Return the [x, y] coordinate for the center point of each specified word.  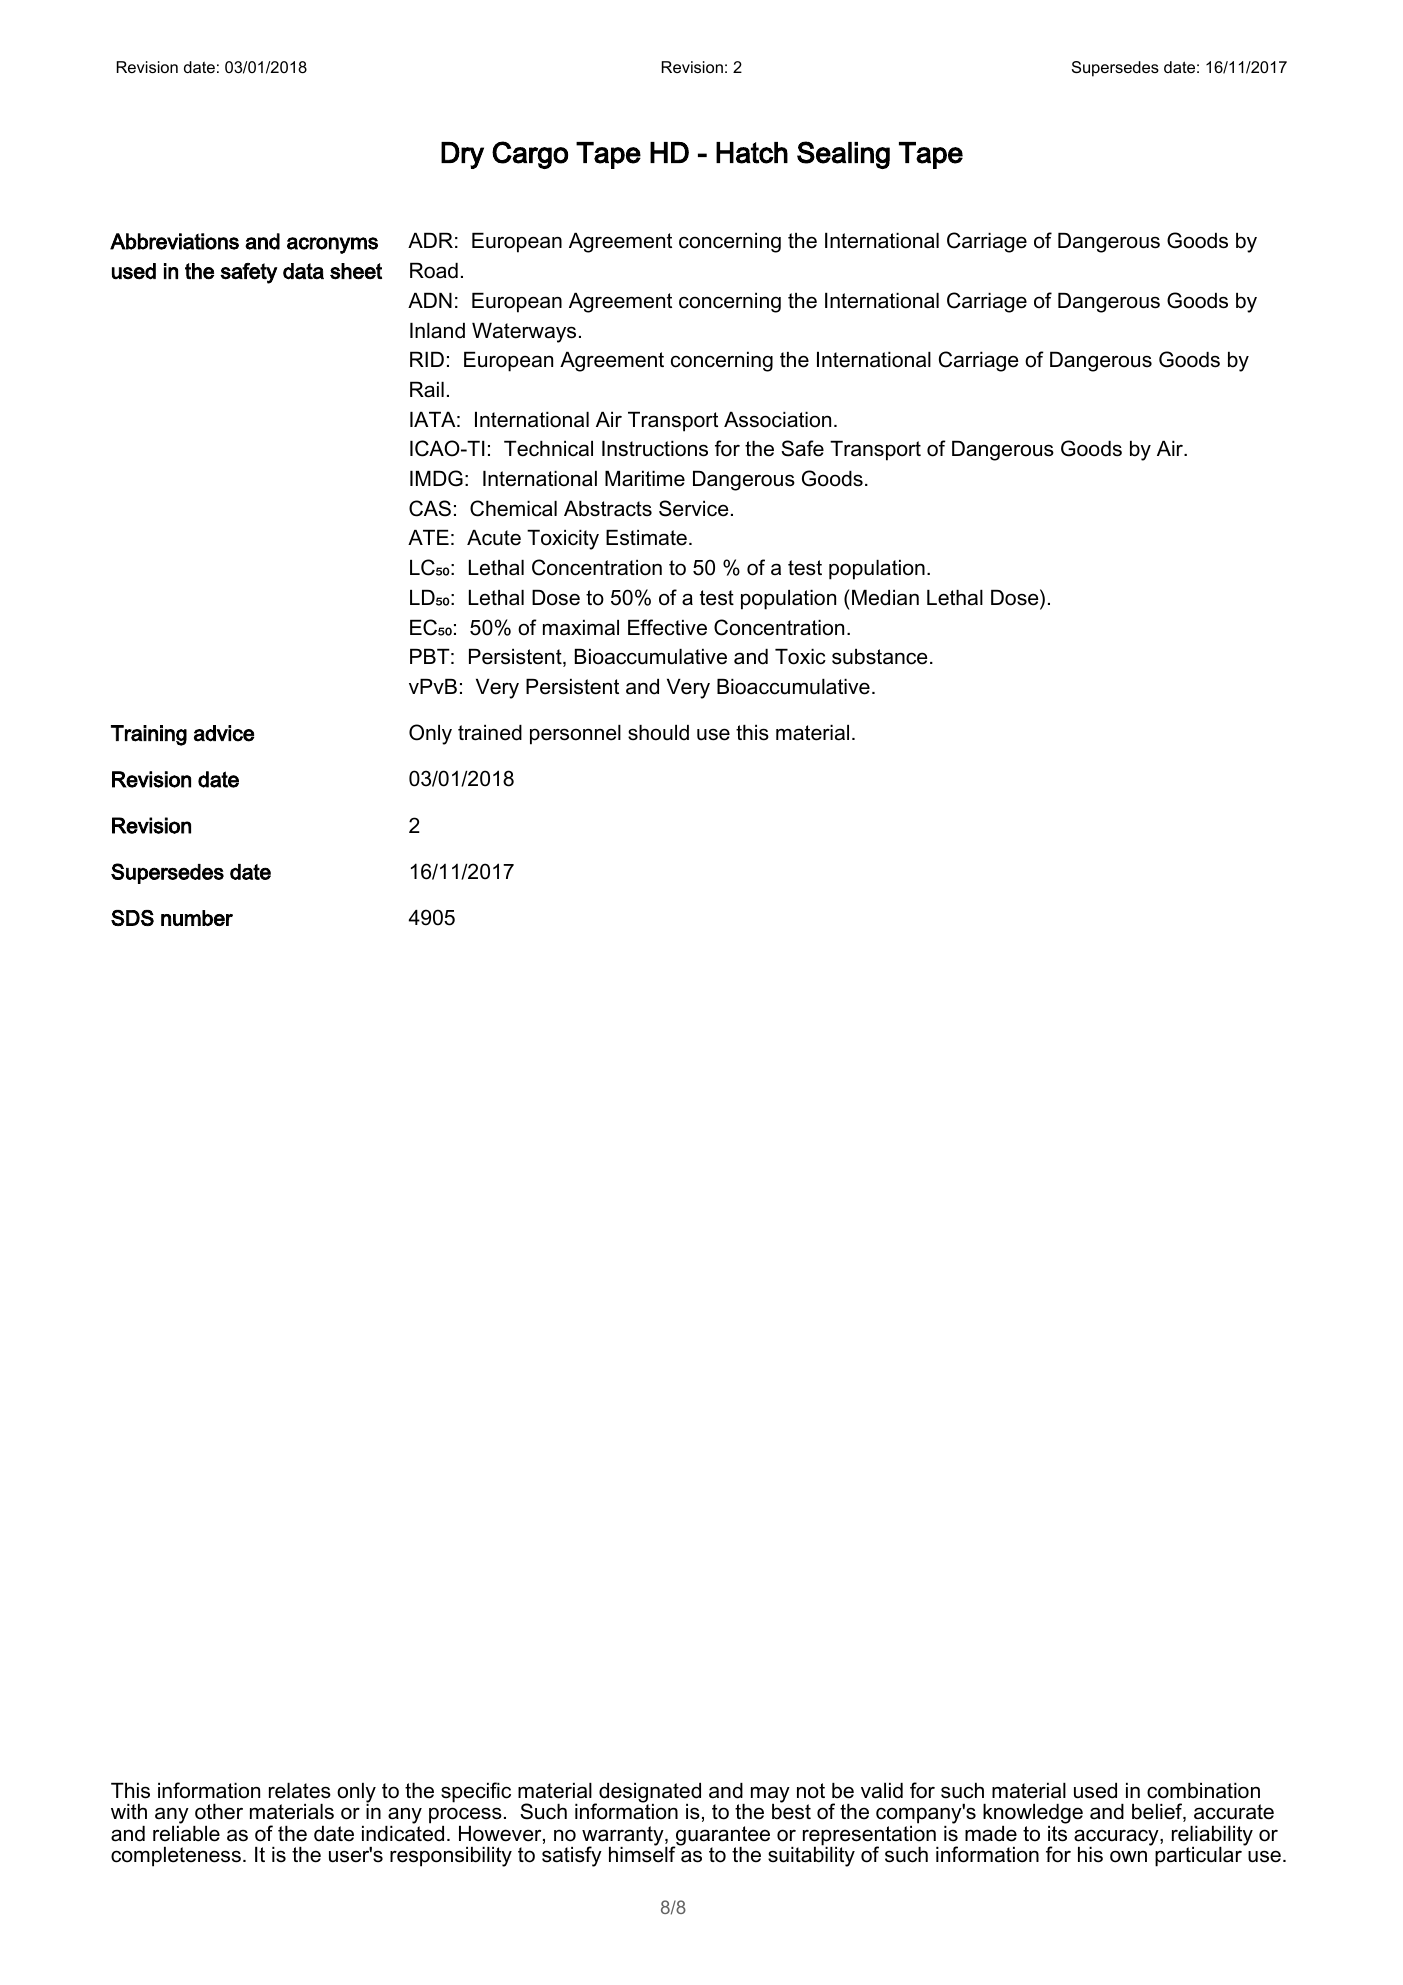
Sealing [843, 155]
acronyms [332, 245]
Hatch [752, 153]
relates [300, 1791]
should [658, 733]
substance [880, 657]
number [197, 918]
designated [650, 1794]
